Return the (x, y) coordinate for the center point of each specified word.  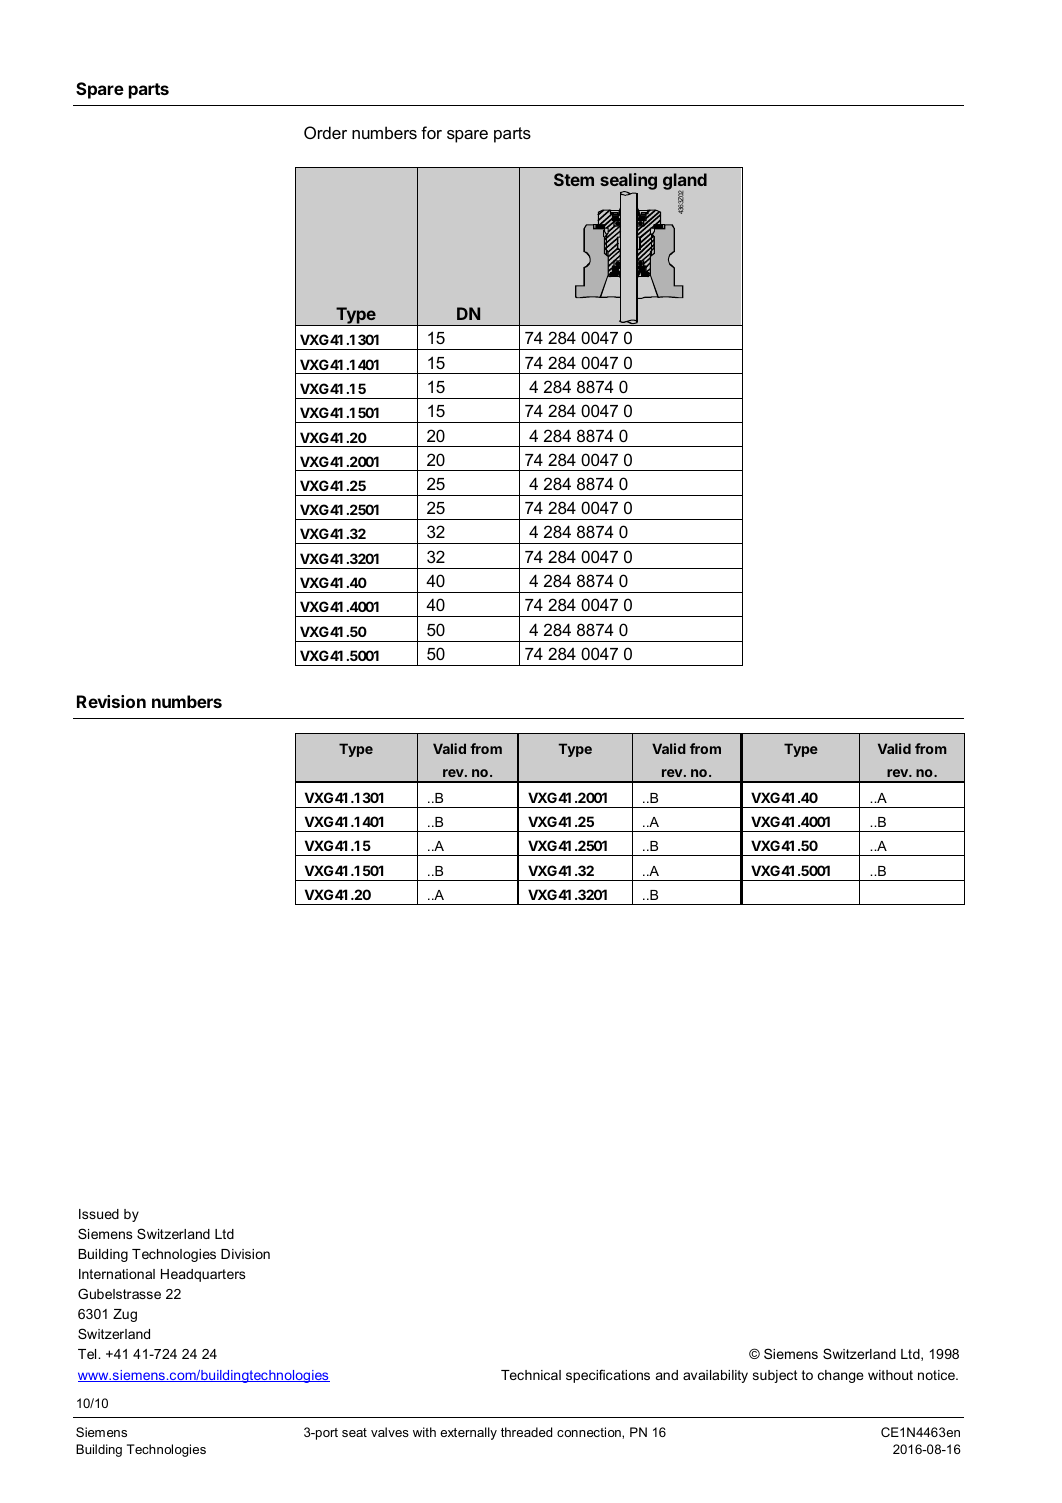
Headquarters (203, 1275)
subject (775, 1376)
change (841, 1376)
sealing (628, 183)
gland (685, 183)
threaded (526, 1432)
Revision (111, 701)
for (431, 132)
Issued (99, 1214)
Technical (531, 1375)
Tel (88, 1354)
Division (245, 1254)
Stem (574, 179)
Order (325, 132)
